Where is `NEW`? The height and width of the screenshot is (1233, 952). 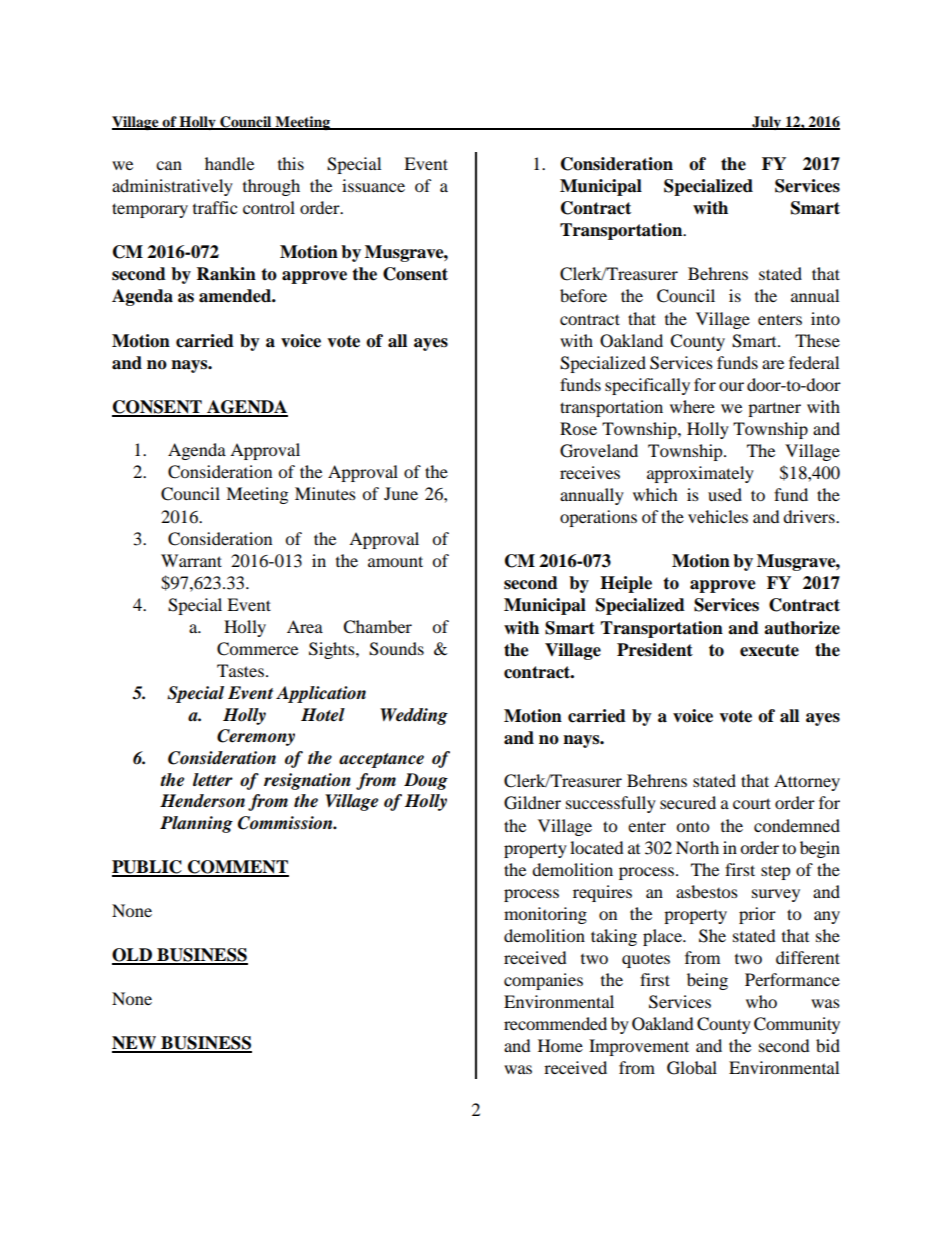 NEW is located at coordinates (135, 1044).
